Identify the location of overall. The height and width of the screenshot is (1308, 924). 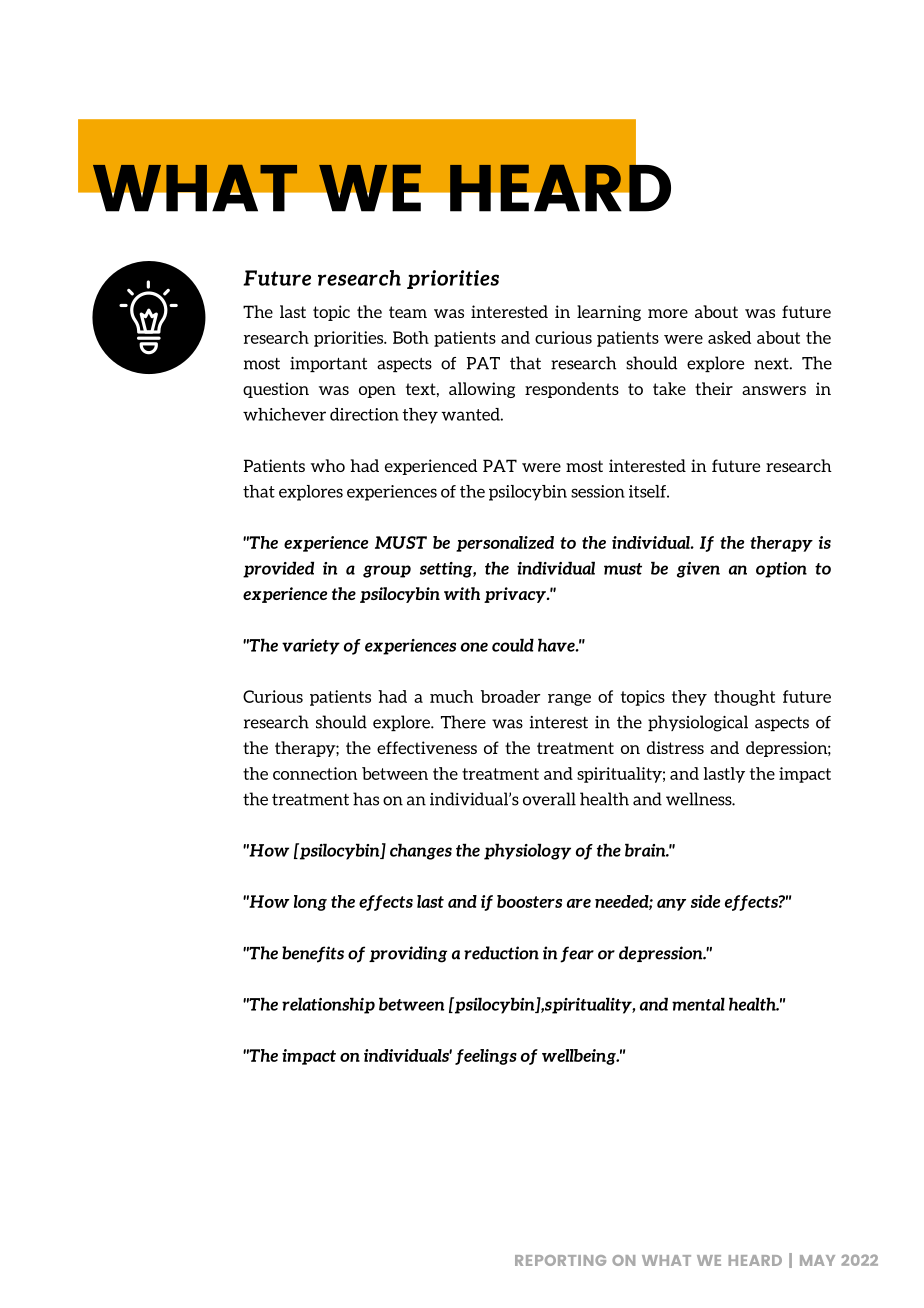
(549, 799).
